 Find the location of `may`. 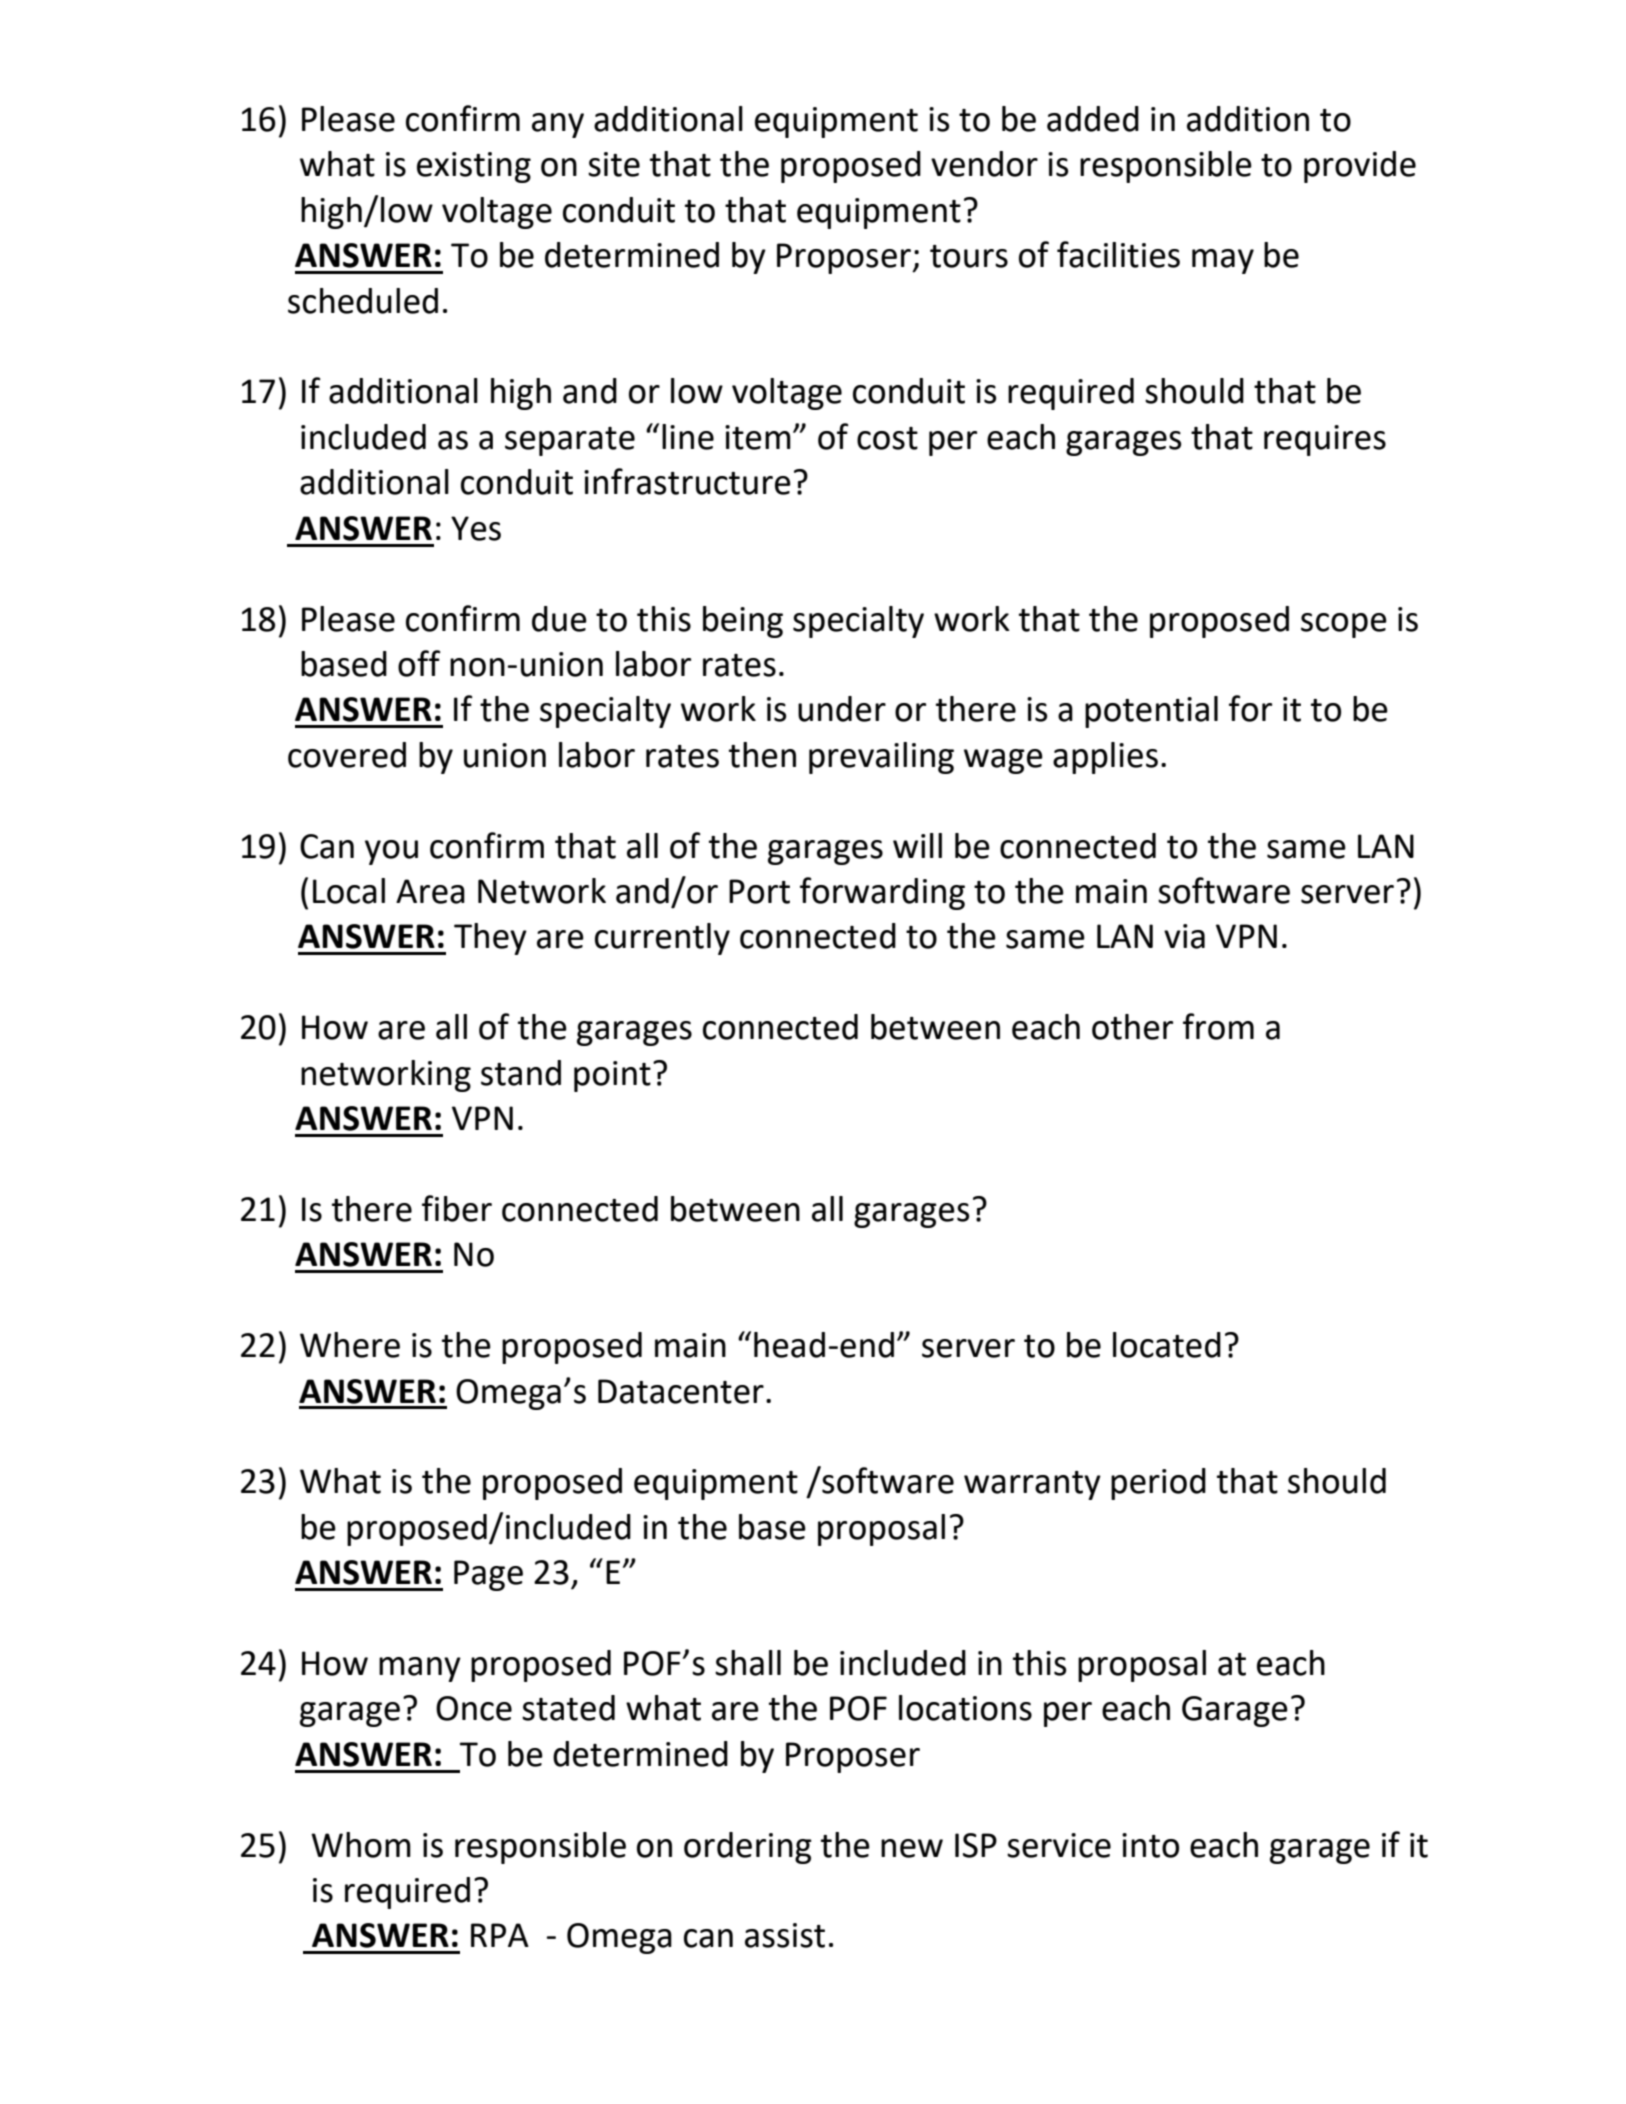

may is located at coordinates (1223, 261).
